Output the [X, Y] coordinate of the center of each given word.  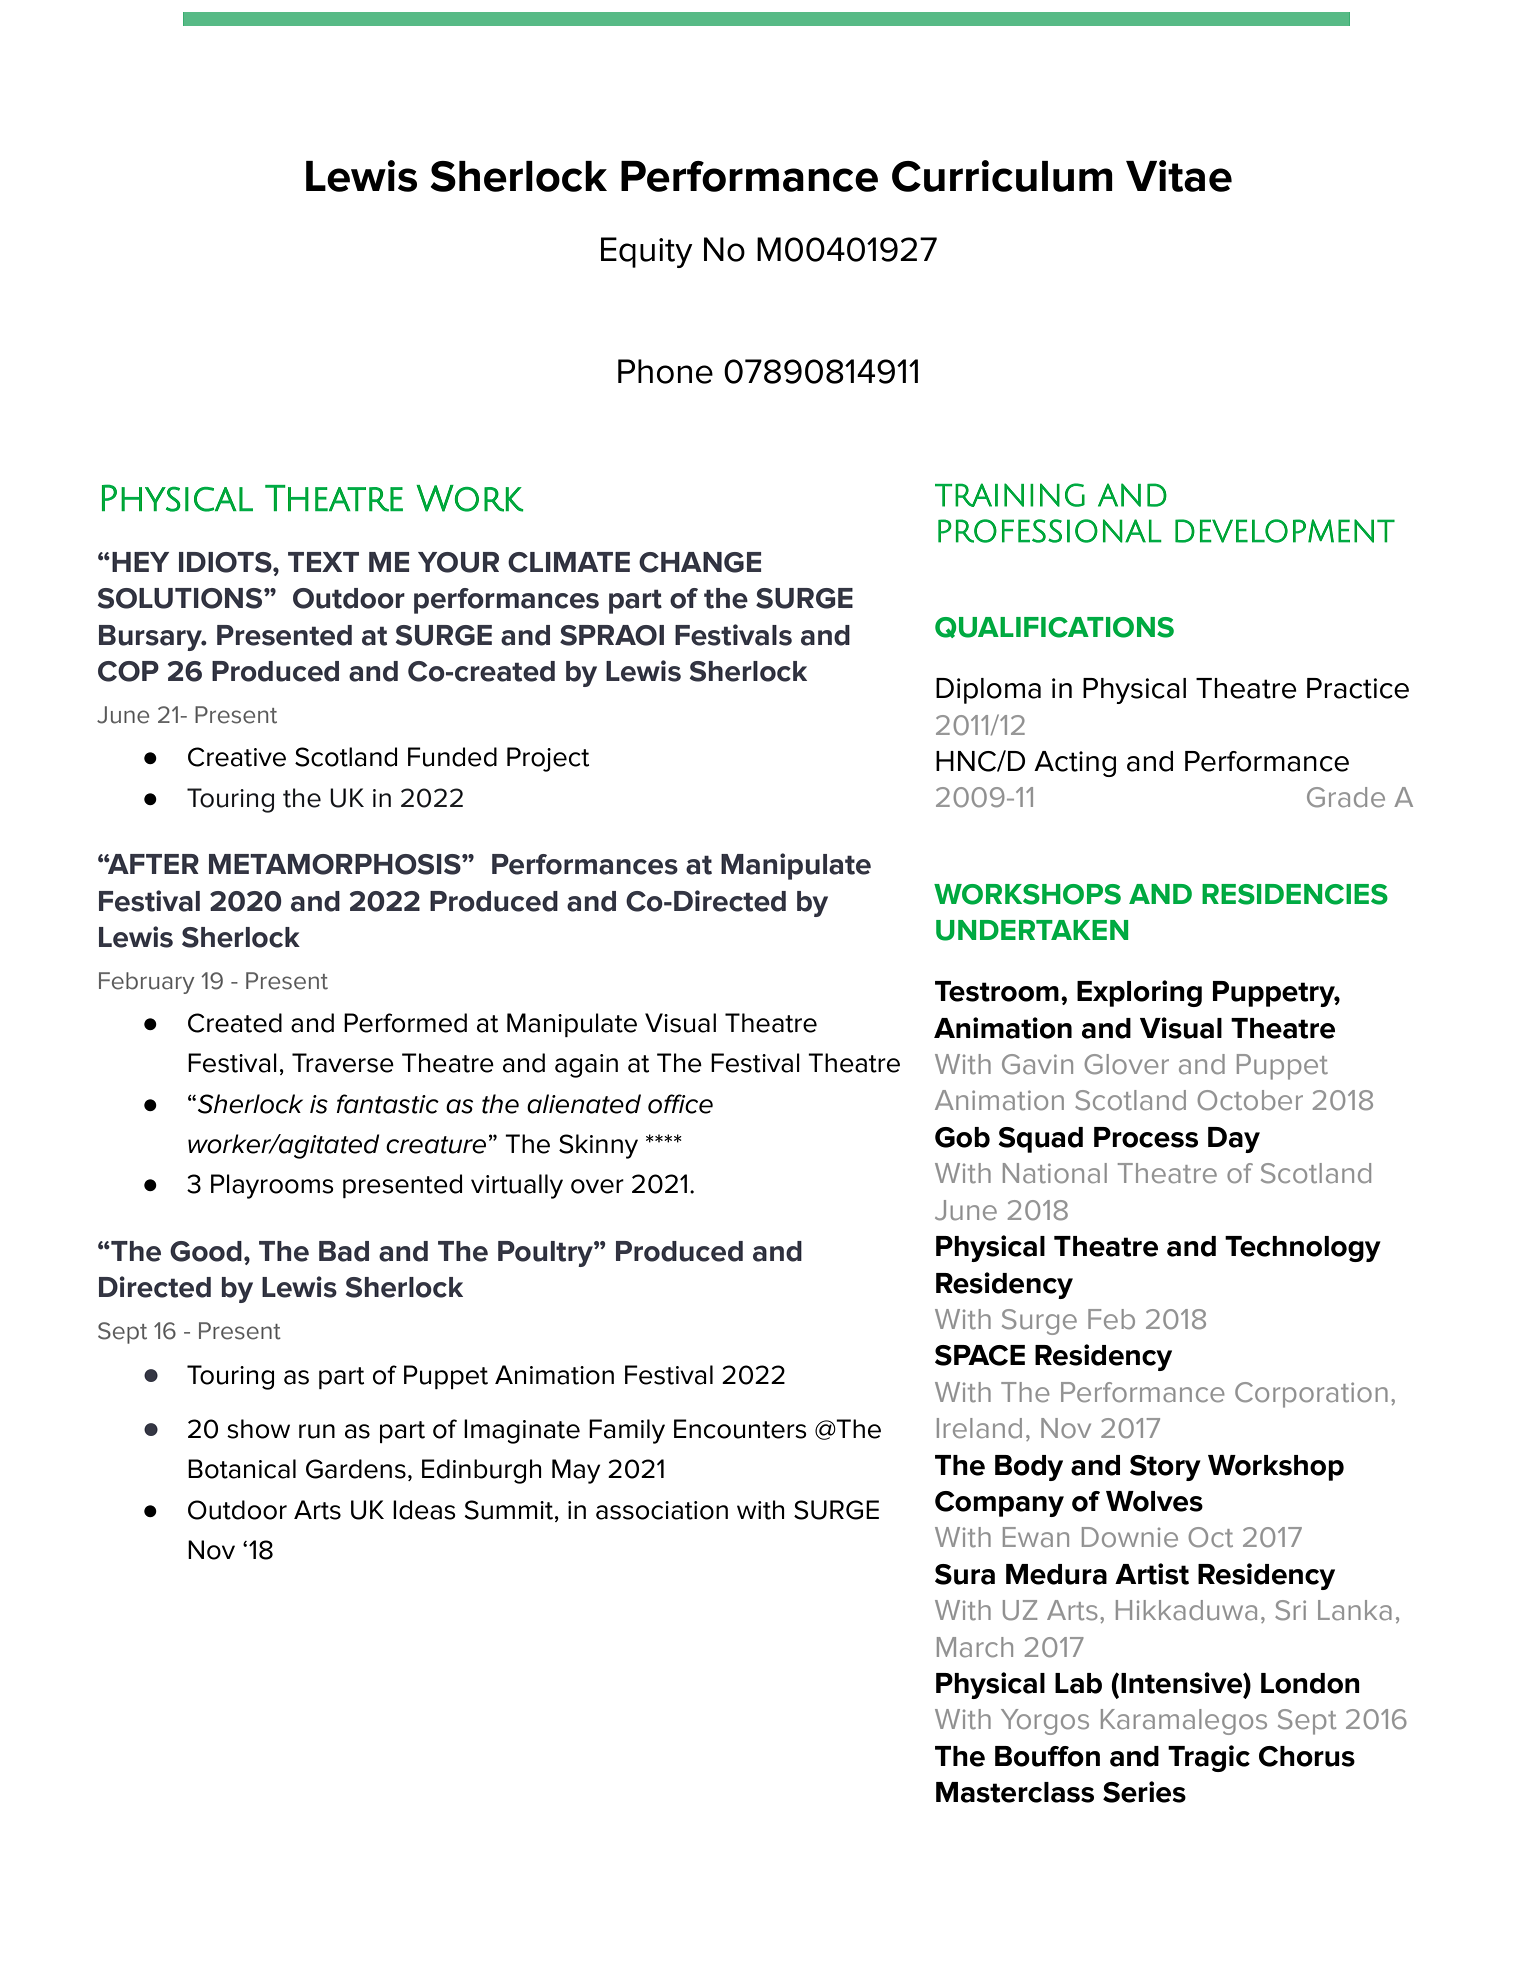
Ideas [424, 1510]
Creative [237, 757]
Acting [1075, 764]
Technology [1303, 1249]
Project [548, 759]
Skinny [598, 1146]
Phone [665, 371]
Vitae [1179, 176]
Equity [647, 252]
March [975, 1647]
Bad [344, 1251]
